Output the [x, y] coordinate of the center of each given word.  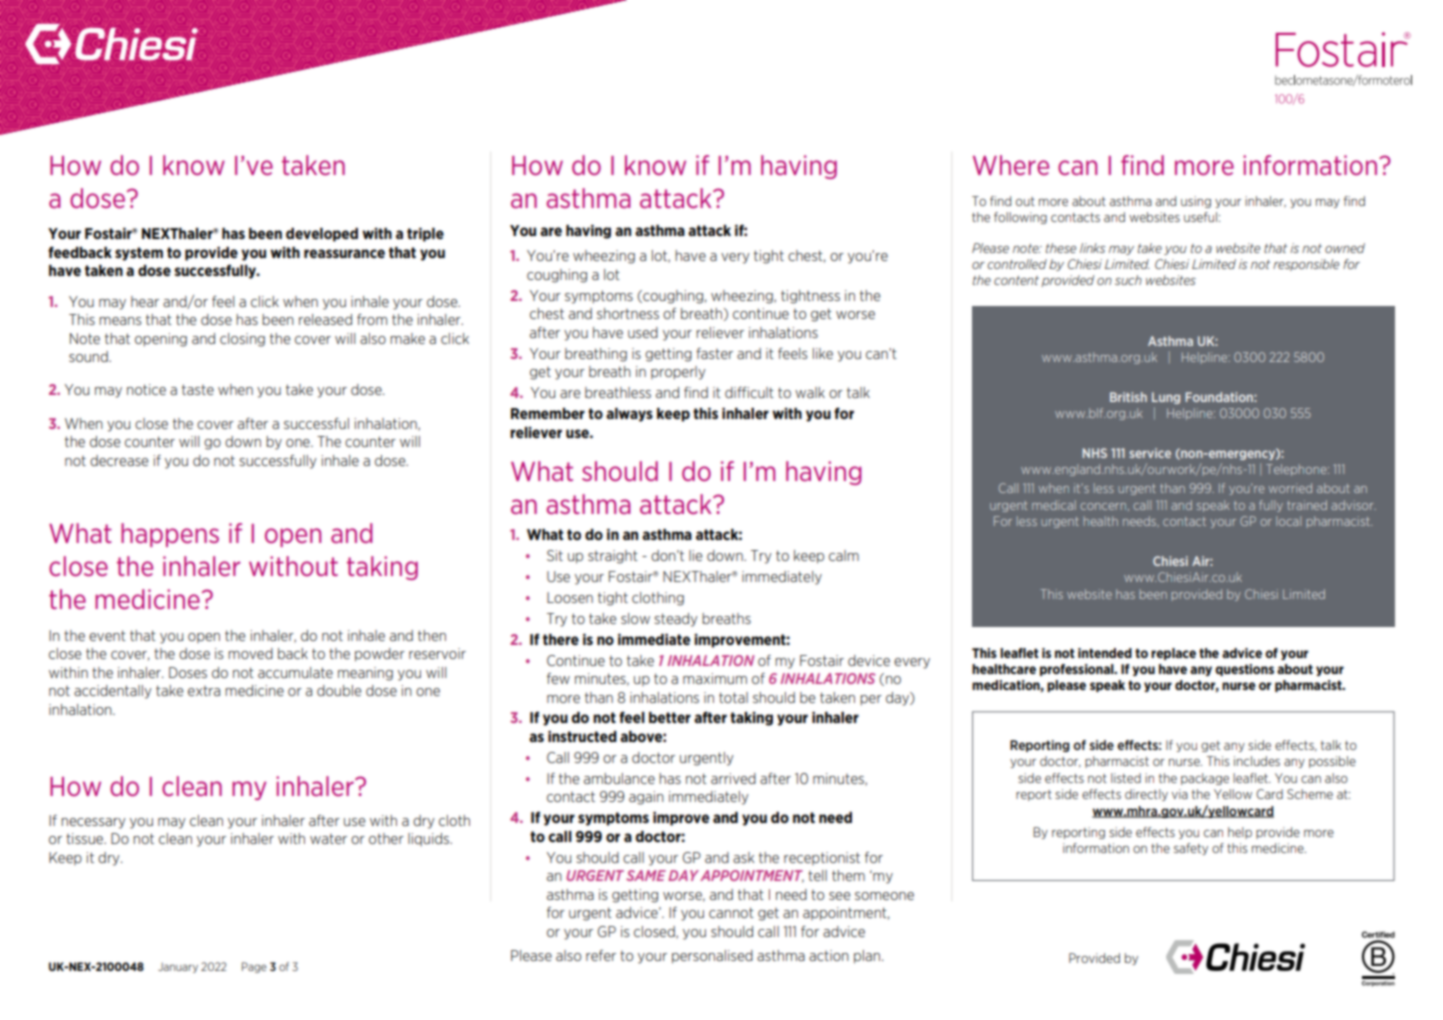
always [629, 415]
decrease [119, 460]
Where [1011, 165]
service [1150, 453]
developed [322, 235]
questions [1244, 670]
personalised [712, 957]
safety [1191, 849]
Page [254, 967]
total [733, 697]
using [1196, 202]
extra [204, 691]
